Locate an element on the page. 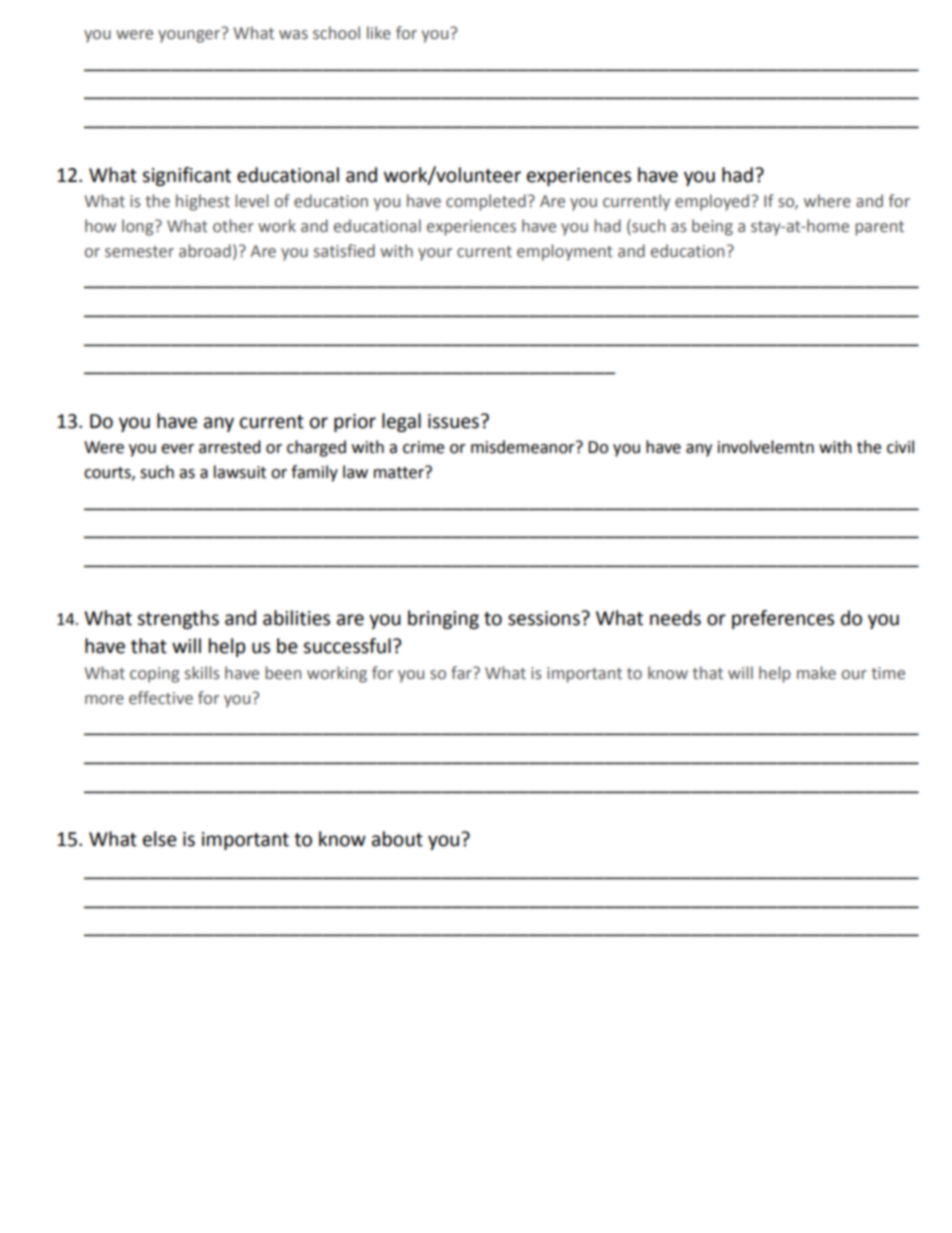 The width and height of the document is (952, 1233). issues is located at coordinates (453, 421).
